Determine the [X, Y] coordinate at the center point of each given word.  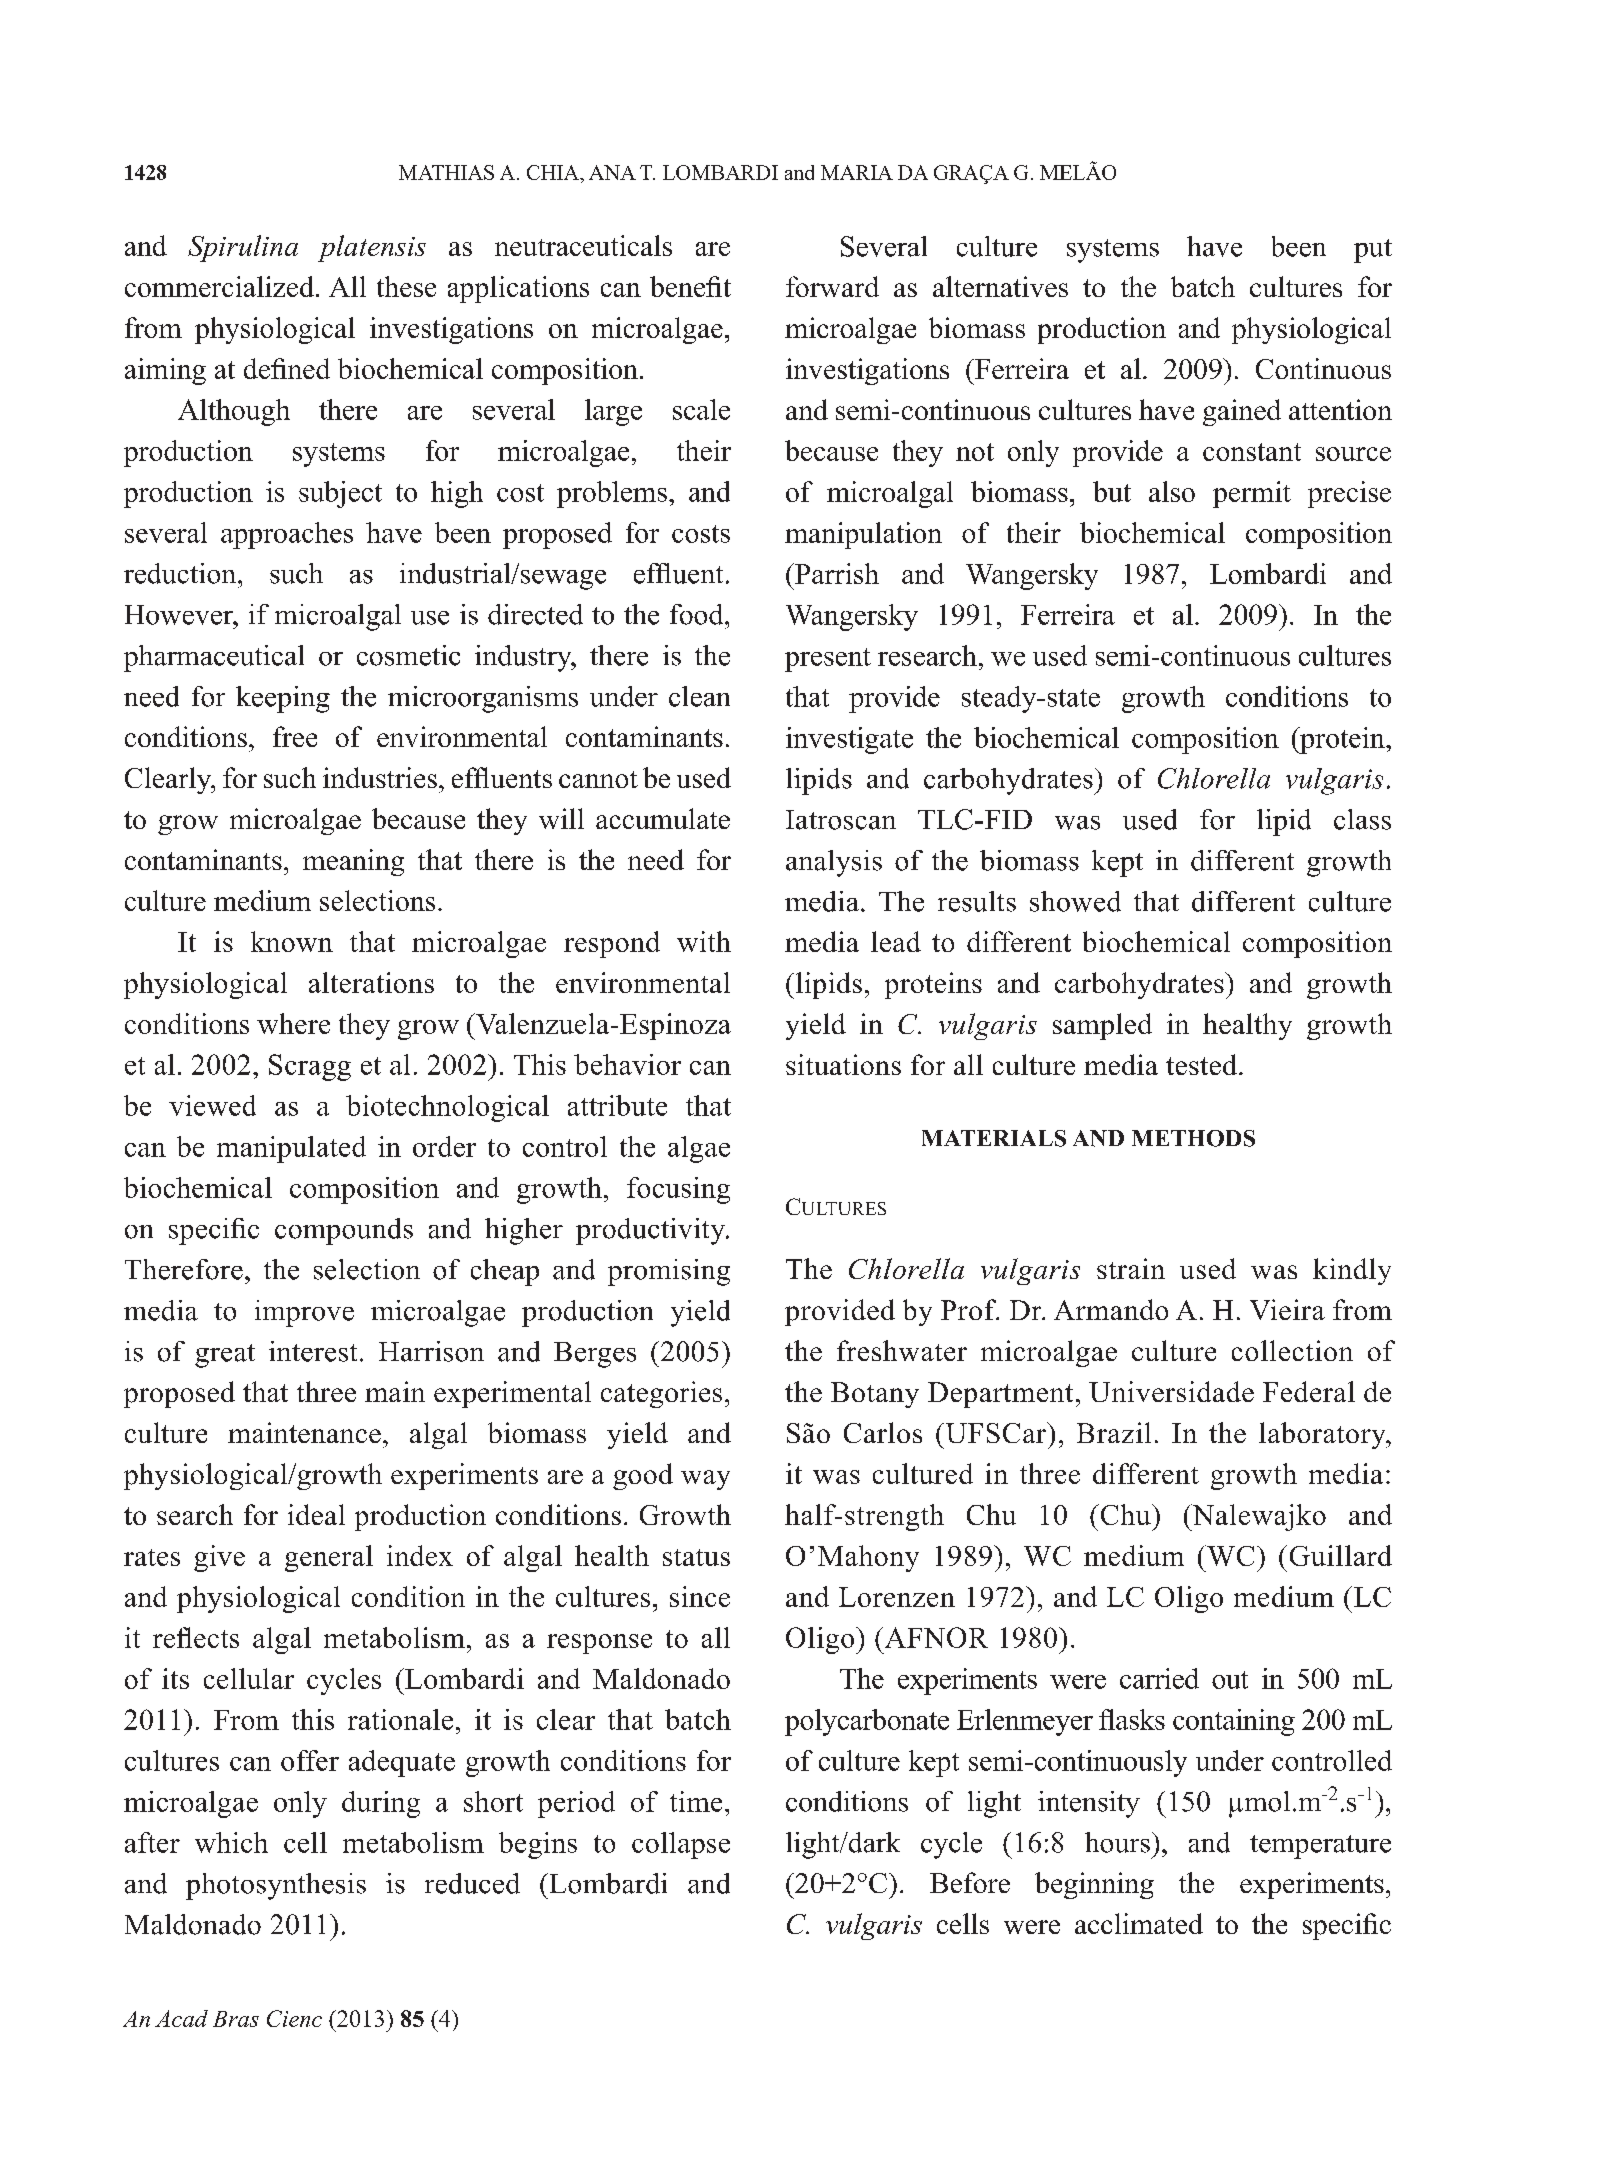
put [1373, 251]
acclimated [1139, 1923]
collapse [681, 1845]
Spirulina [243, 248]
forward [832, 286]
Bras [236, 2019]
